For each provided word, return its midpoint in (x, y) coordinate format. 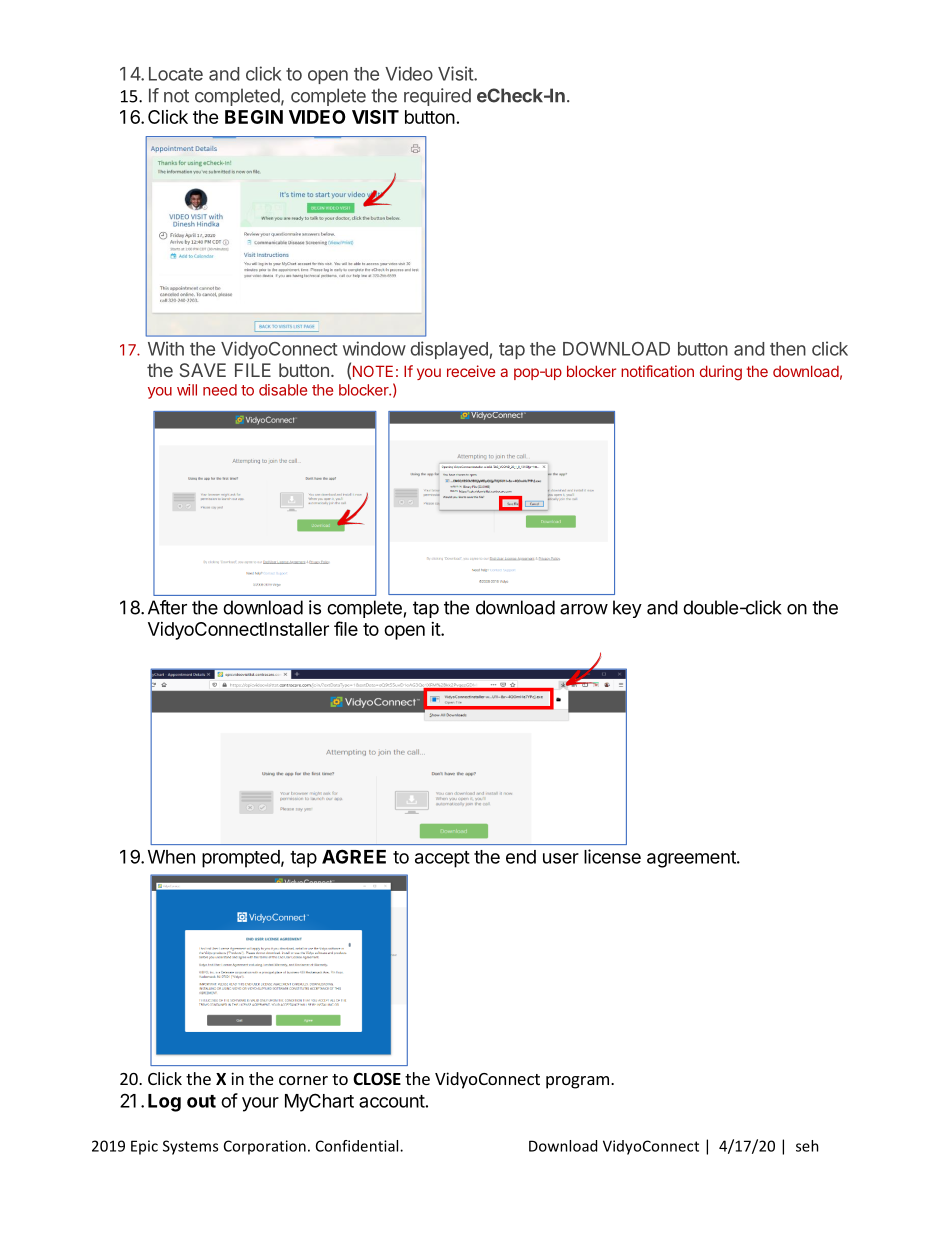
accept (442, 859)
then (788, 349)
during (721, 373)
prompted (241, 859)
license (612, 856)
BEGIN (254, 117)
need (220, 390)
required (437, 97)
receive (471, 371)
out (201, 1101)
